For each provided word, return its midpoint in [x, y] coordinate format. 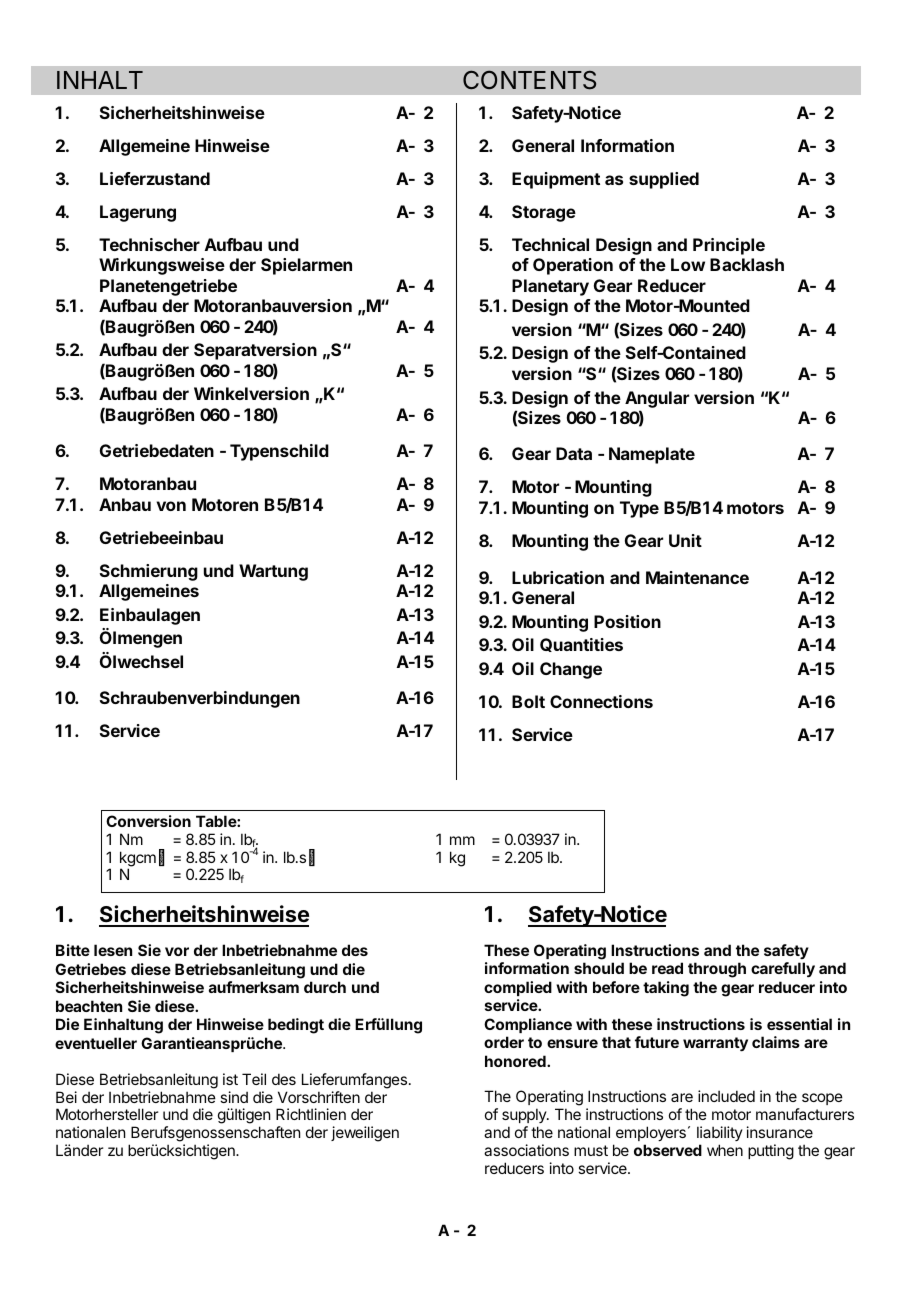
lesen [113, 950]
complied [518, 988]
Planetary [550, 287]
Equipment [556, 180]
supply [525, 1115]
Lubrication [558, 577]
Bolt [528, 701]
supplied [664, 180]
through [717, 970]
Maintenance [697, 577]
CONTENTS [529, 80]
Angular [657, 399]
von [171, 506]
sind [234, 1097]
